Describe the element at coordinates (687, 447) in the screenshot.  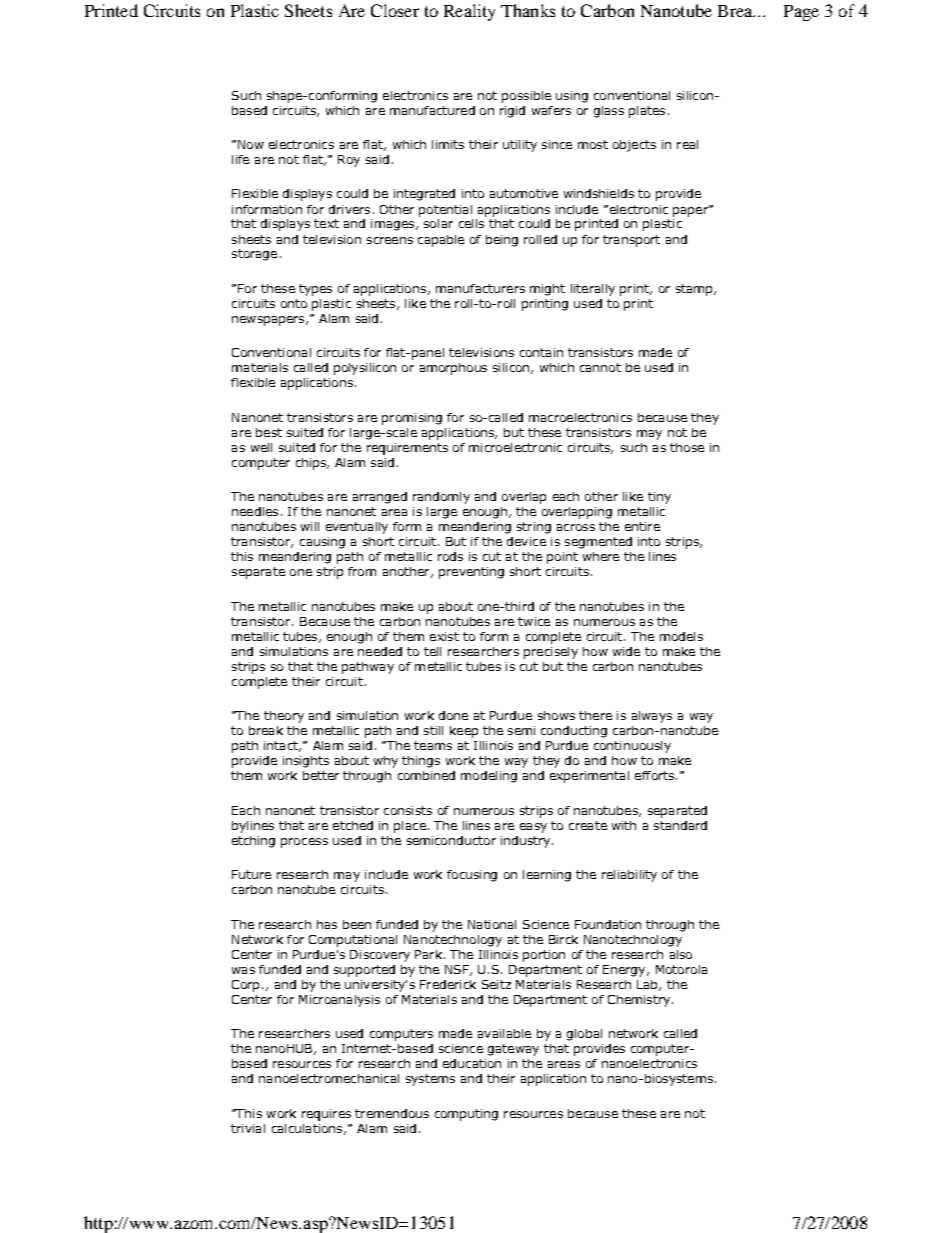
I see `those` at that location.
